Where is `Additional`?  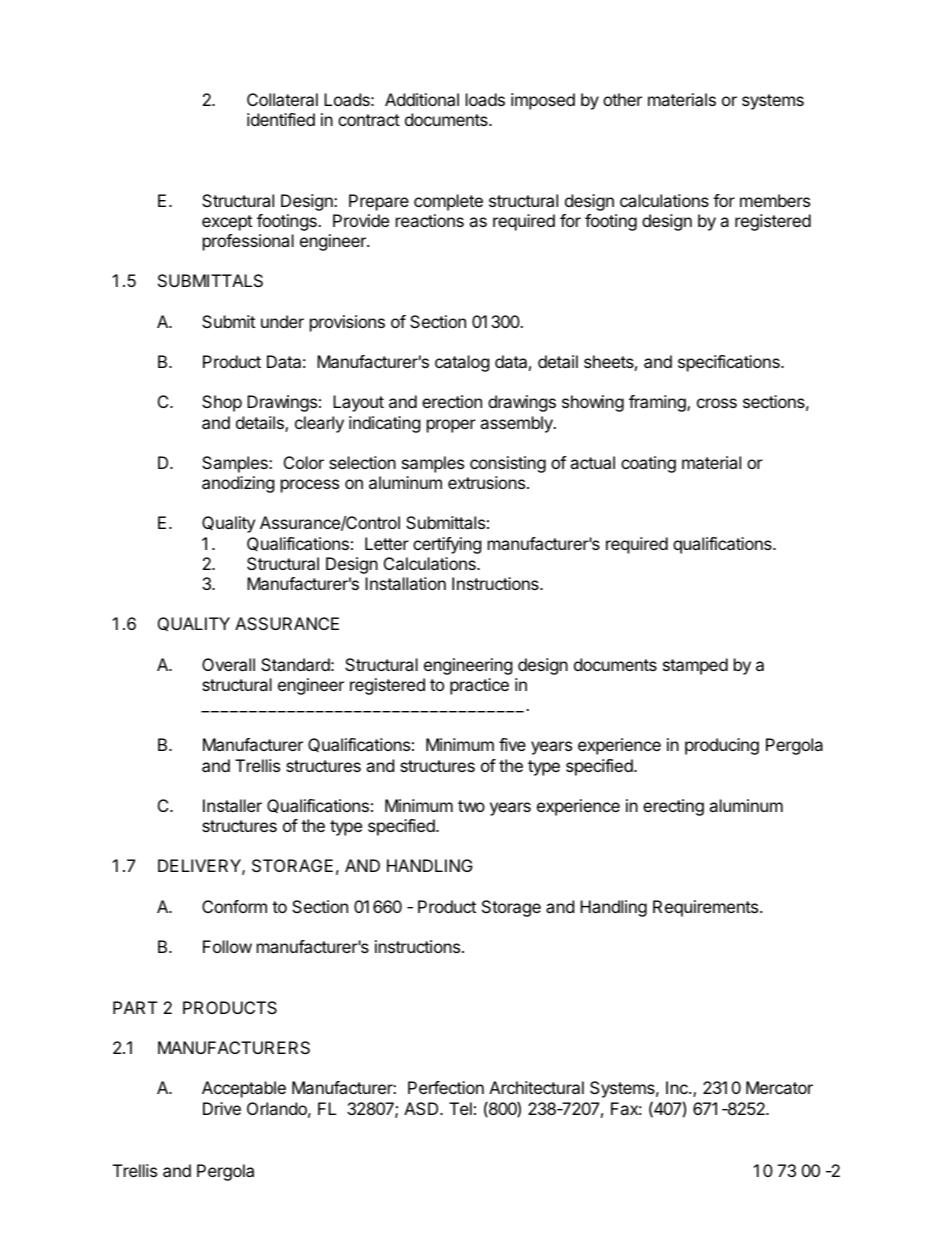 Additional is located at coordinates (422, 99).
